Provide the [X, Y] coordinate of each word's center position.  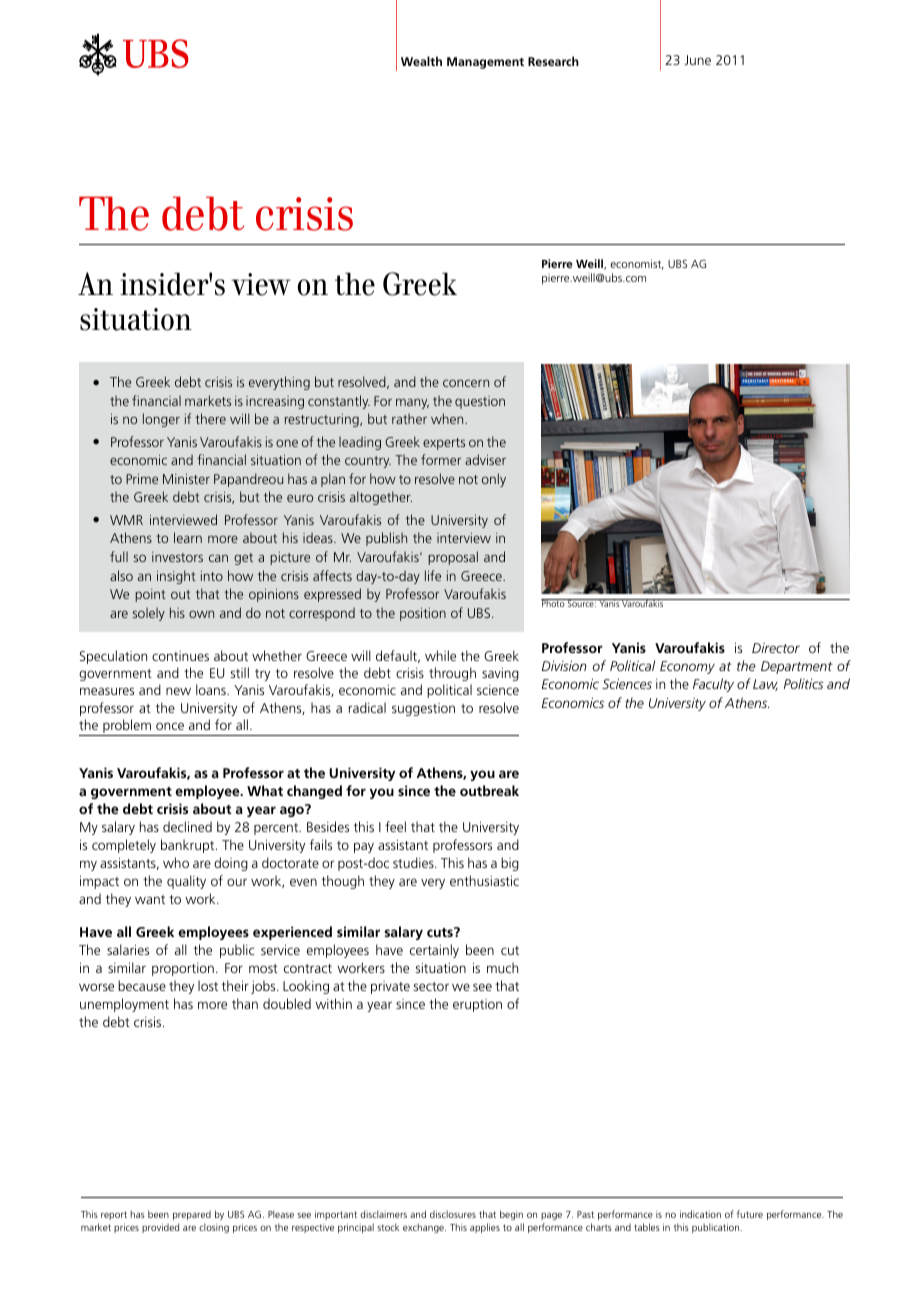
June [697, 60]
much [502, 967]
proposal [453, 558]
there [210, 418]
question [480, 402]
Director [776, 648]
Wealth [421, 61]
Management [485, 63]
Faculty [713, 685]
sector [431, 986]
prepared [192, 1215]
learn [188, 537]
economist [637, 264]
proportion [183, 969]
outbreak [489, 790]
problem [127, 726]
